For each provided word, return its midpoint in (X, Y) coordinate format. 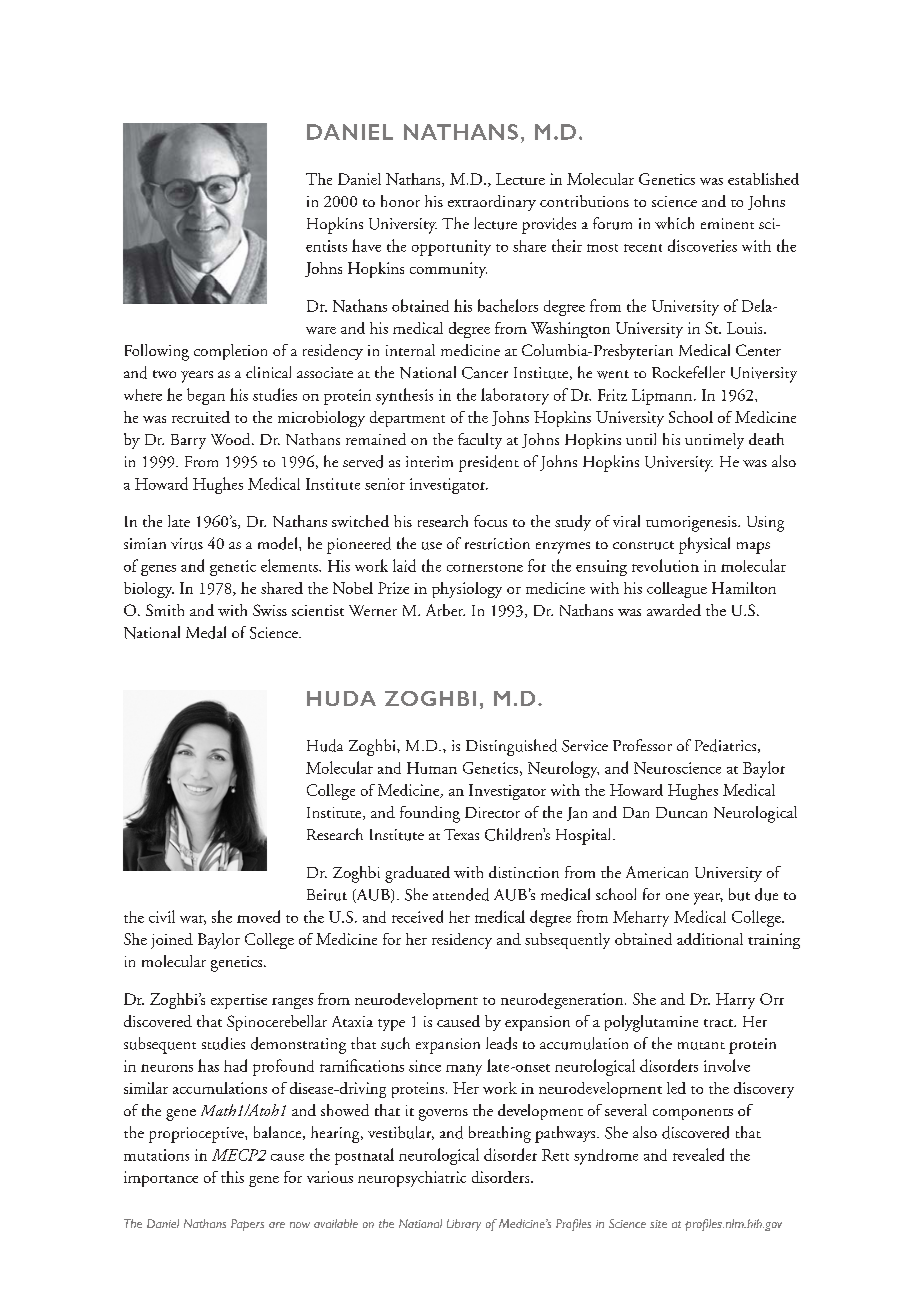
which (674, 223)
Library (464, 1225)
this (232, 1177)
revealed (698, 1154)
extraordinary (492, 203)
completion (230, 352)
